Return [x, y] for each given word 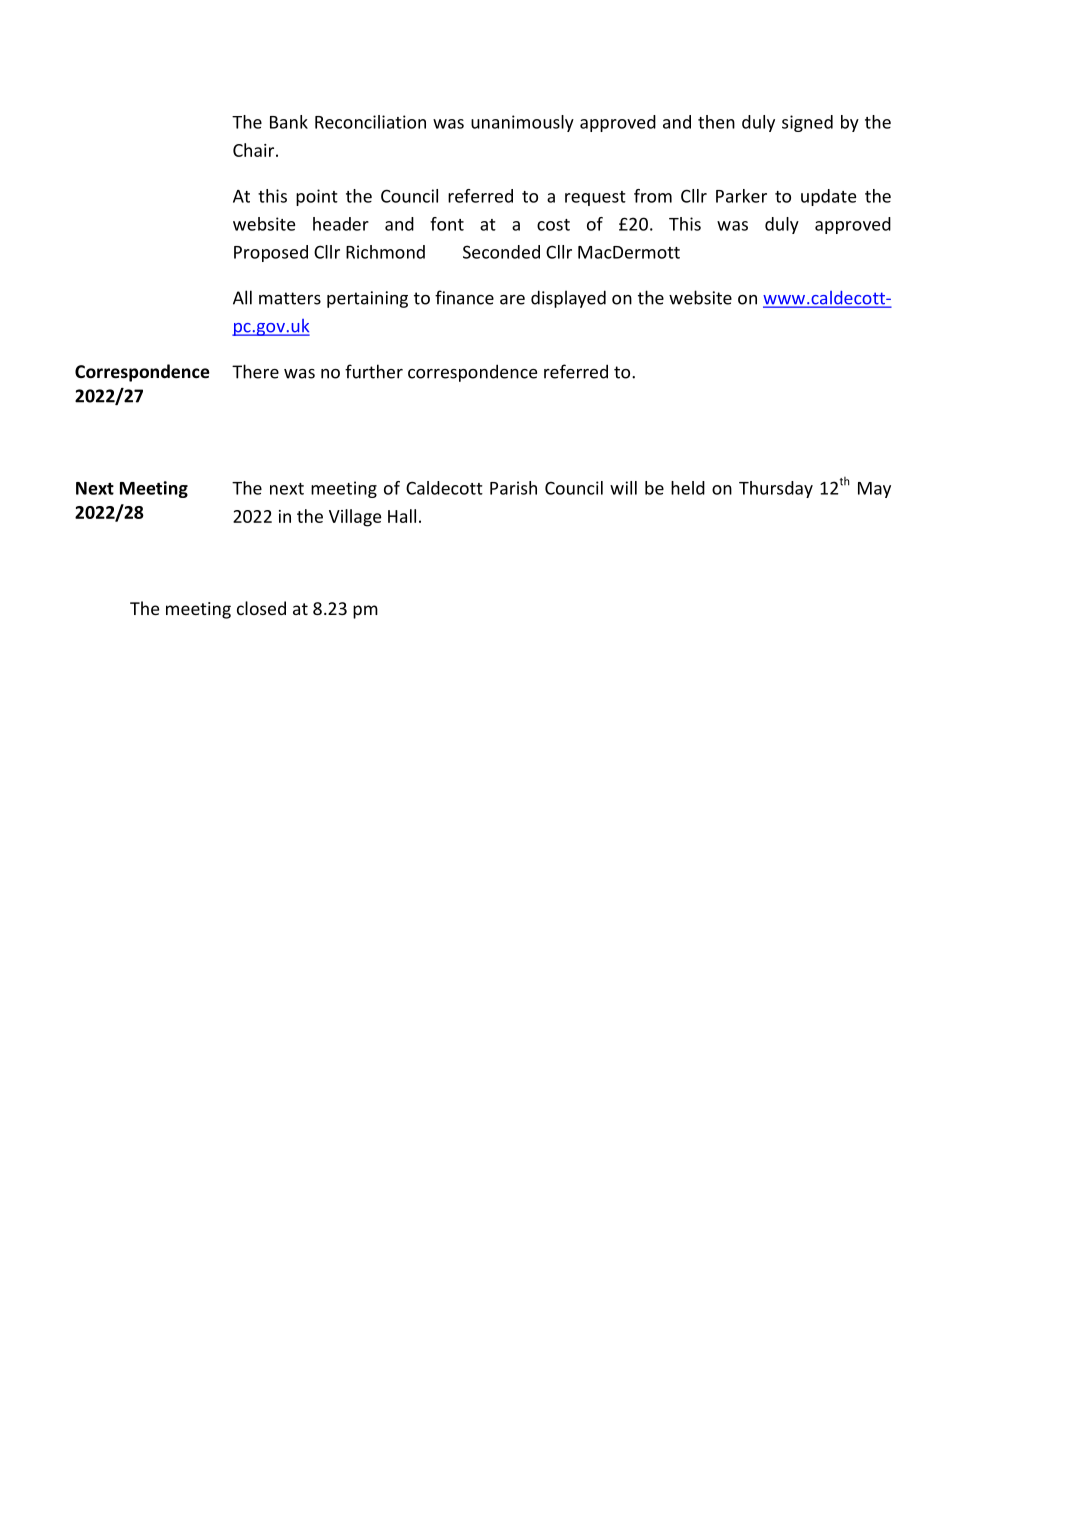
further [374, 371]
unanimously [522, 123]
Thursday [776, 489]
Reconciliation [370, 122]
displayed [568, 299]
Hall [402, 516]
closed [261, 608]
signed [807, 123]
